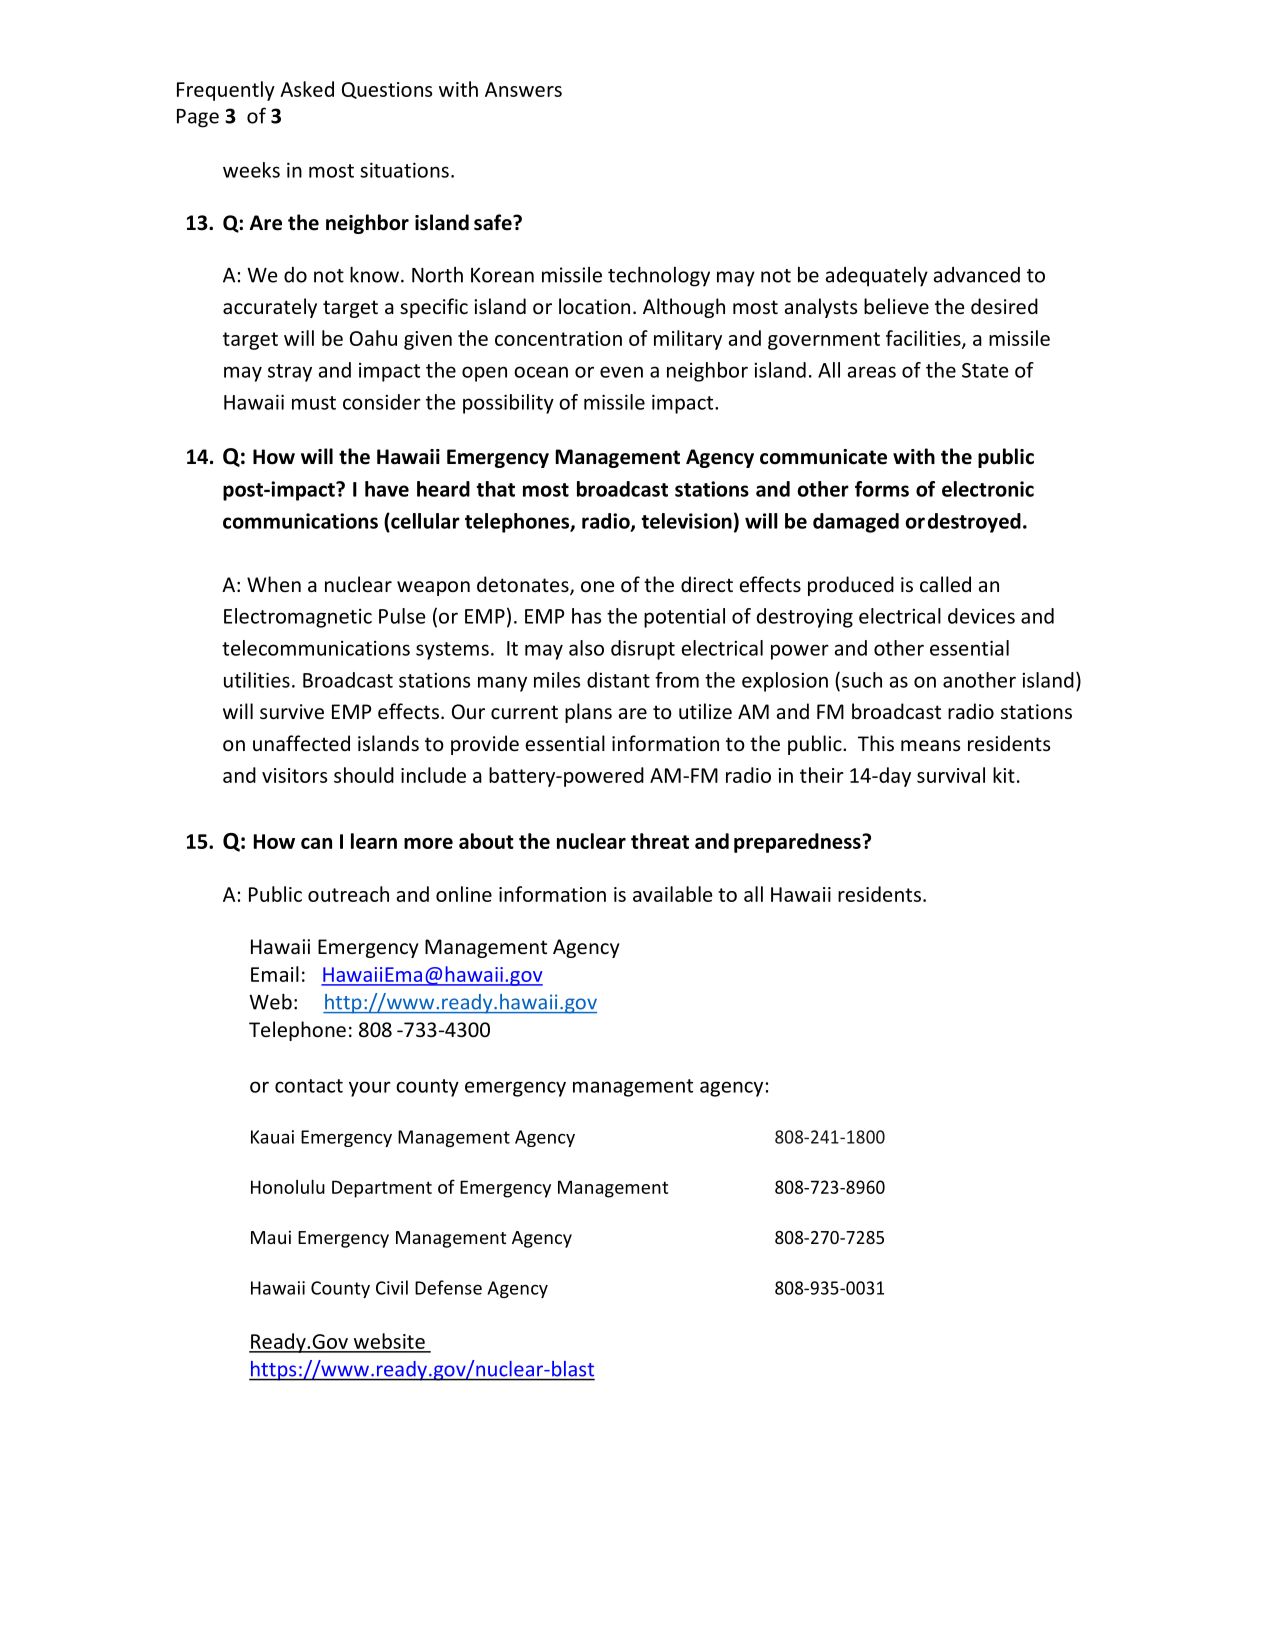 This document has height=1632, width=1261. I want to click on adequately, so click(876, 277).
